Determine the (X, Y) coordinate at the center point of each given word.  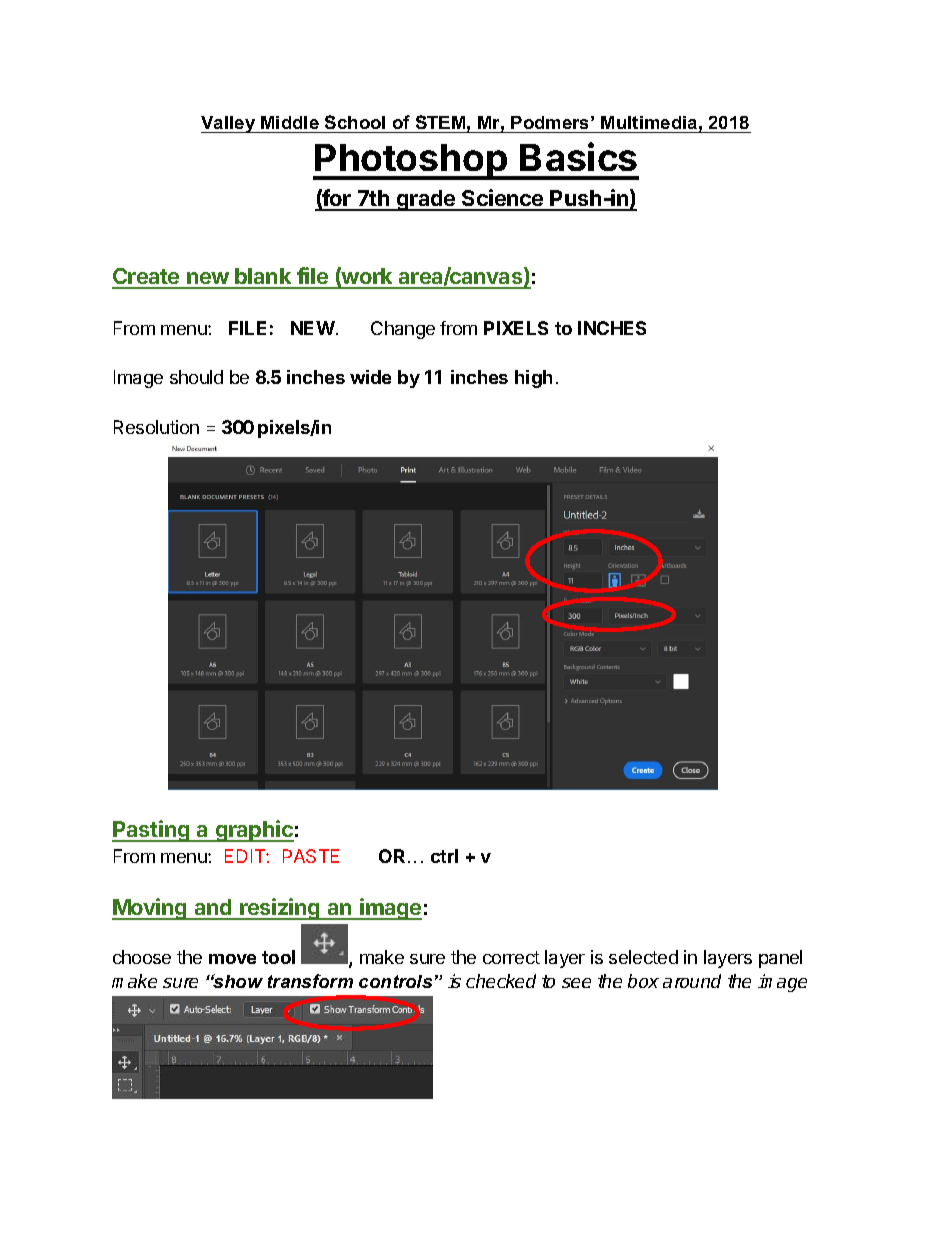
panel (780, 959)
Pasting (152, 831)
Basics (578, 156)
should (196, 377)
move (232, 959)
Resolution (156, 427)
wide (370, 377)
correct (511, 957)
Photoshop (411, 162)
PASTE (311, 856)
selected (643, 957)
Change (403, 330)
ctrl (444, 856)
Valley (229, 124)
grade (426, 200)
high (533, 379)
